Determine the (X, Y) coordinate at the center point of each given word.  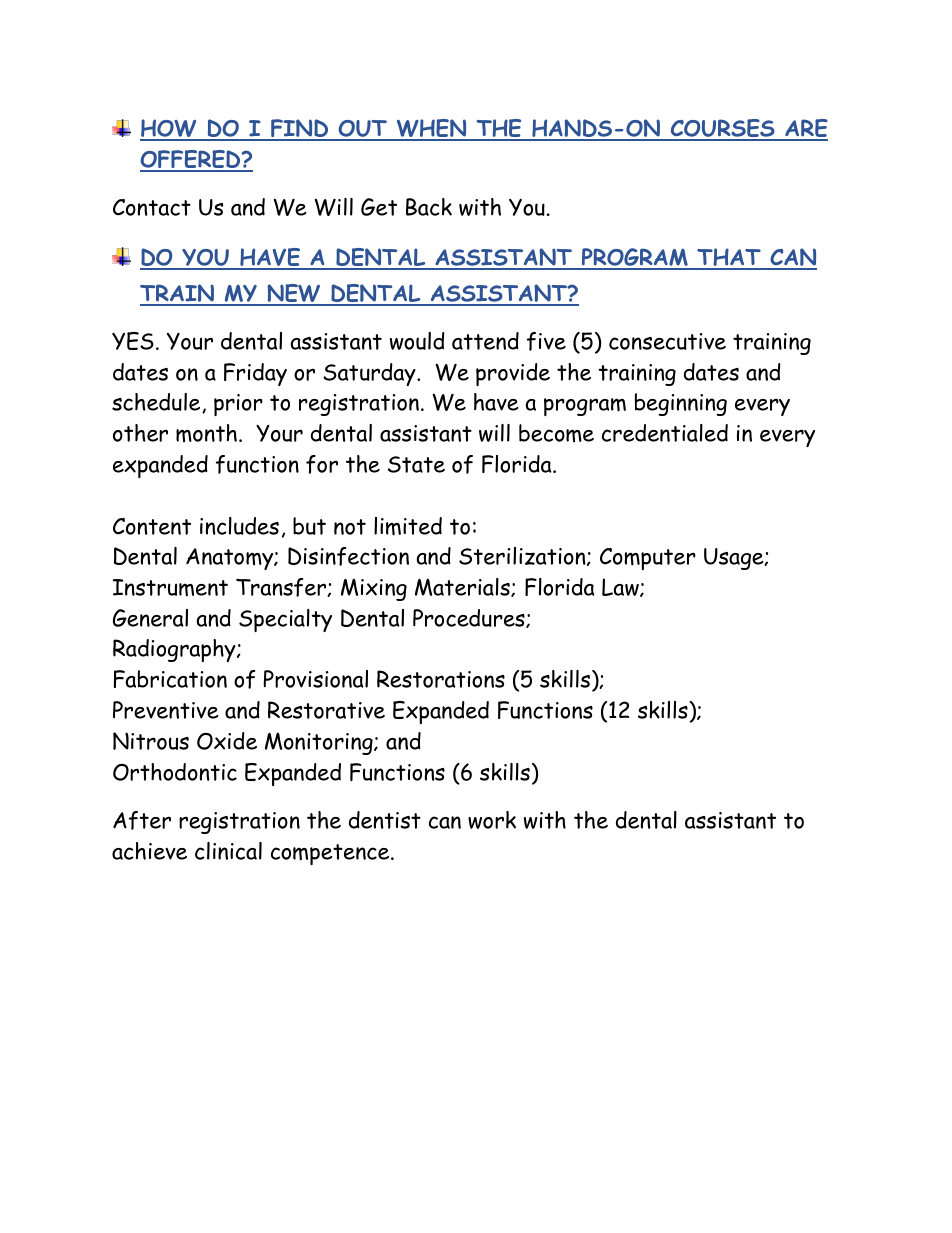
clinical (228, 851)
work (492, 820)
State (416, 464)
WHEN (431, 129)
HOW (169, 129)
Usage (735, 559)
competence (331, 854)
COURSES (722, 129)
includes (239, 526)
